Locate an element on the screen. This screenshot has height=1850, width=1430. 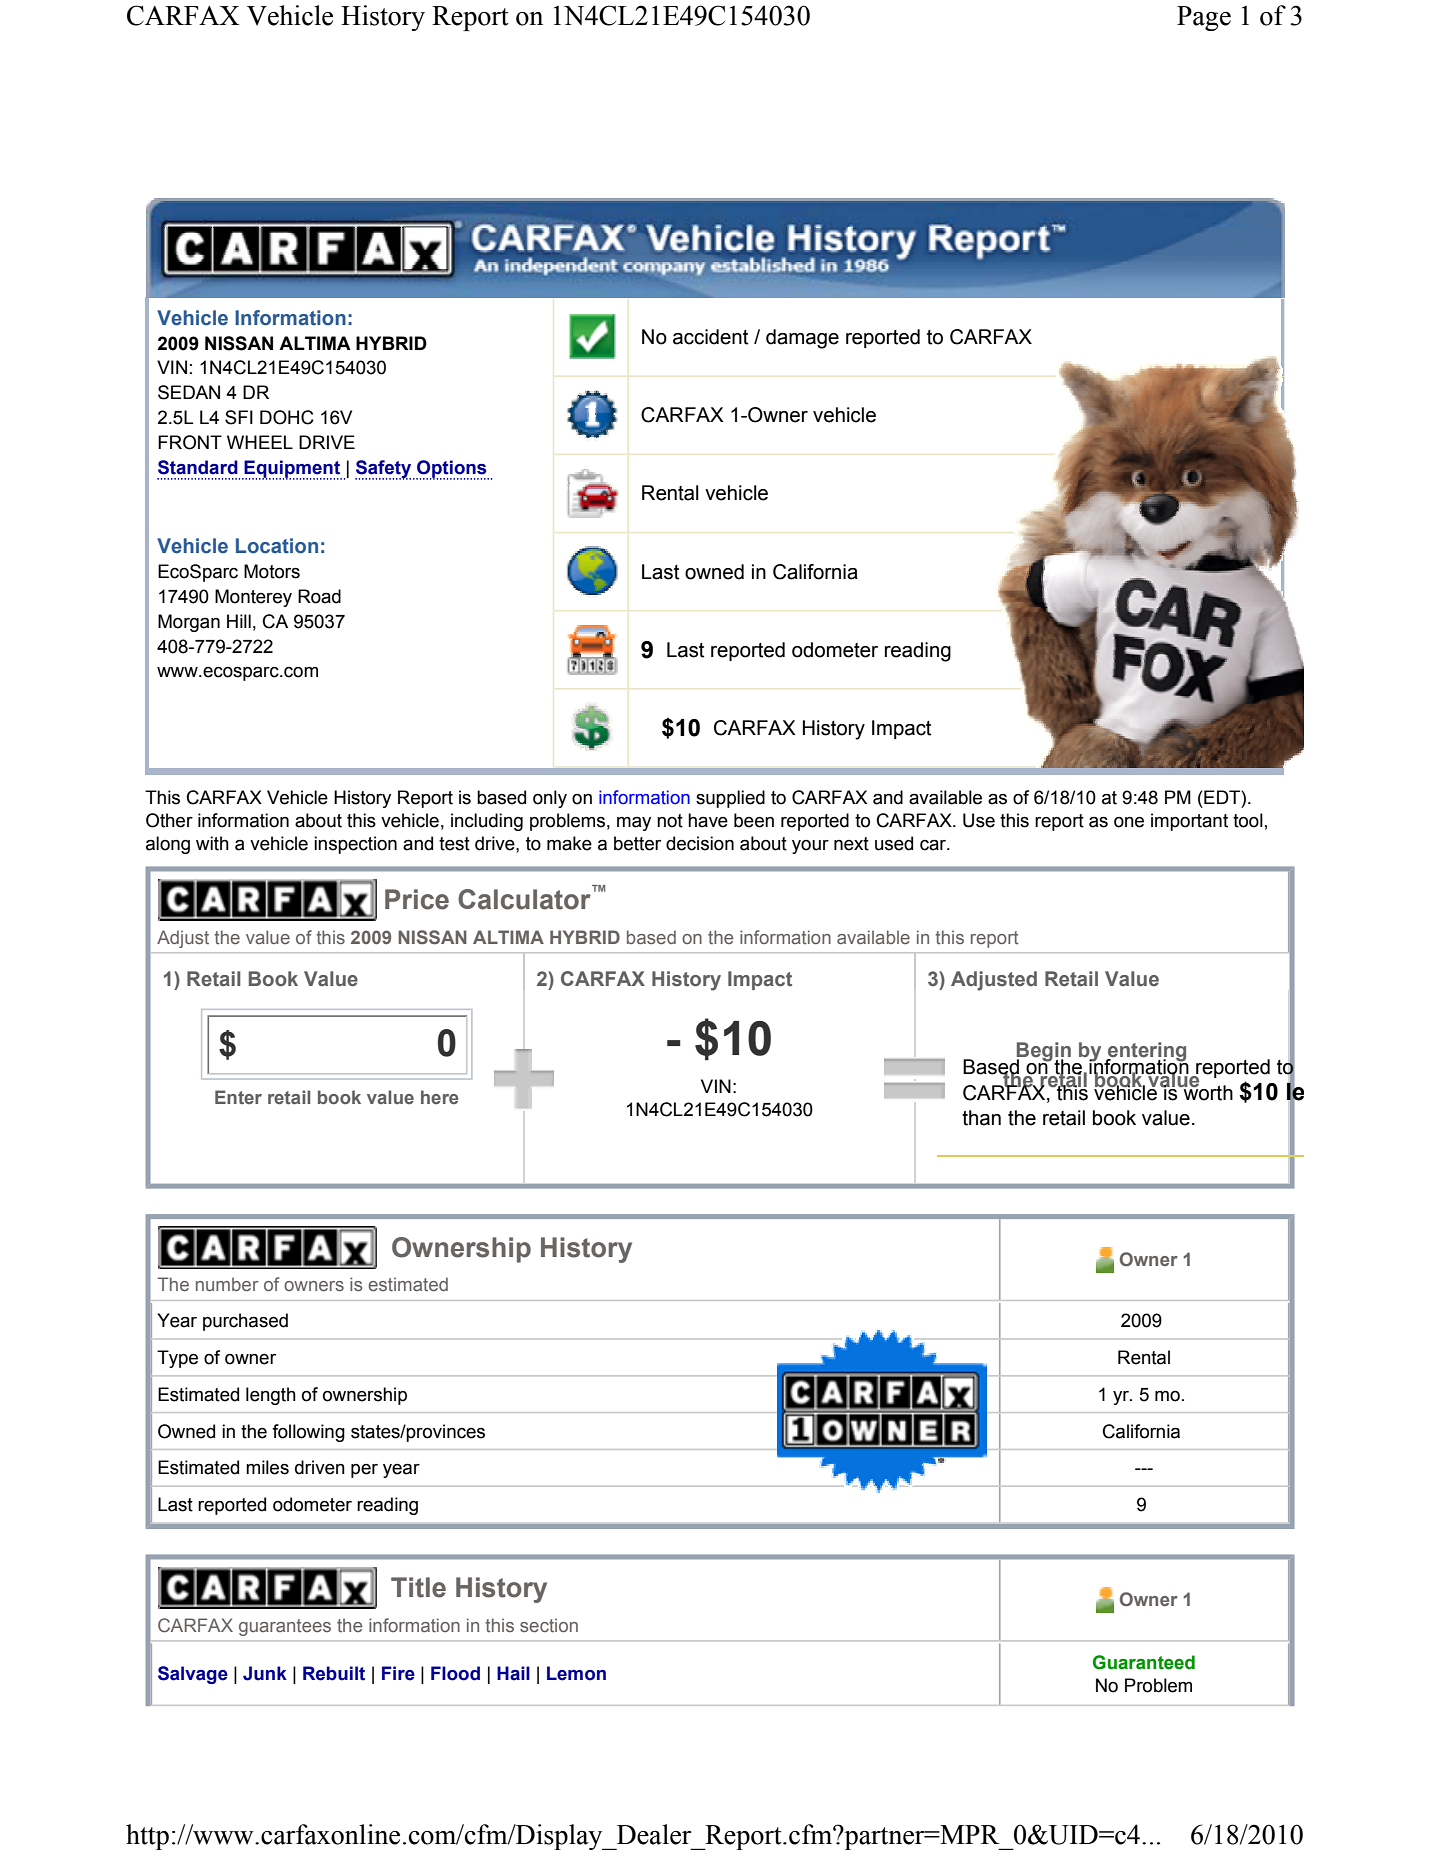
section is located at coordinates (549, 1625).
